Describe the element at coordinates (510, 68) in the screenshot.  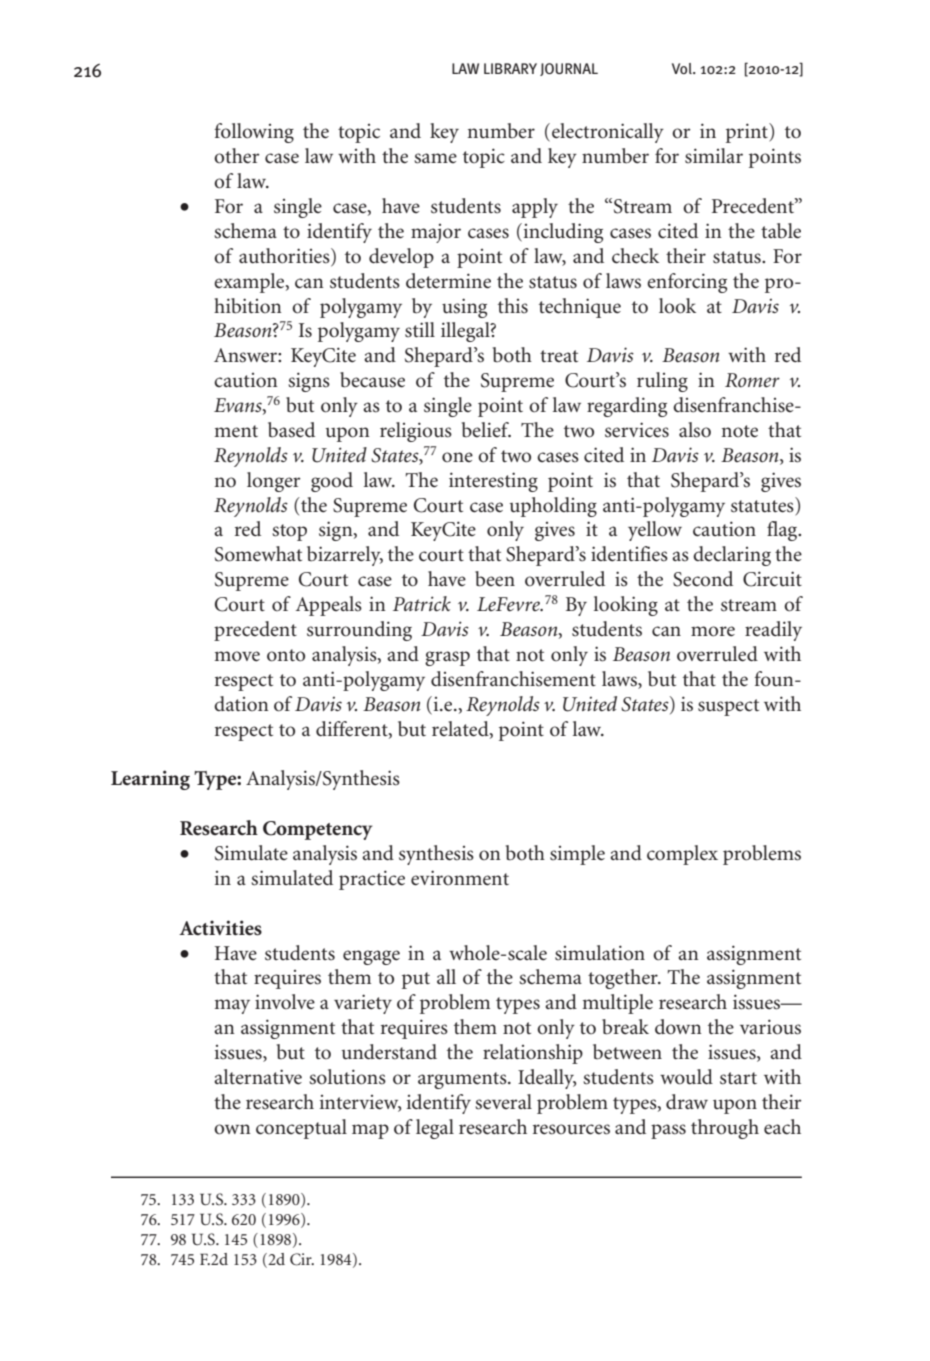
I see `Library` at that location.
